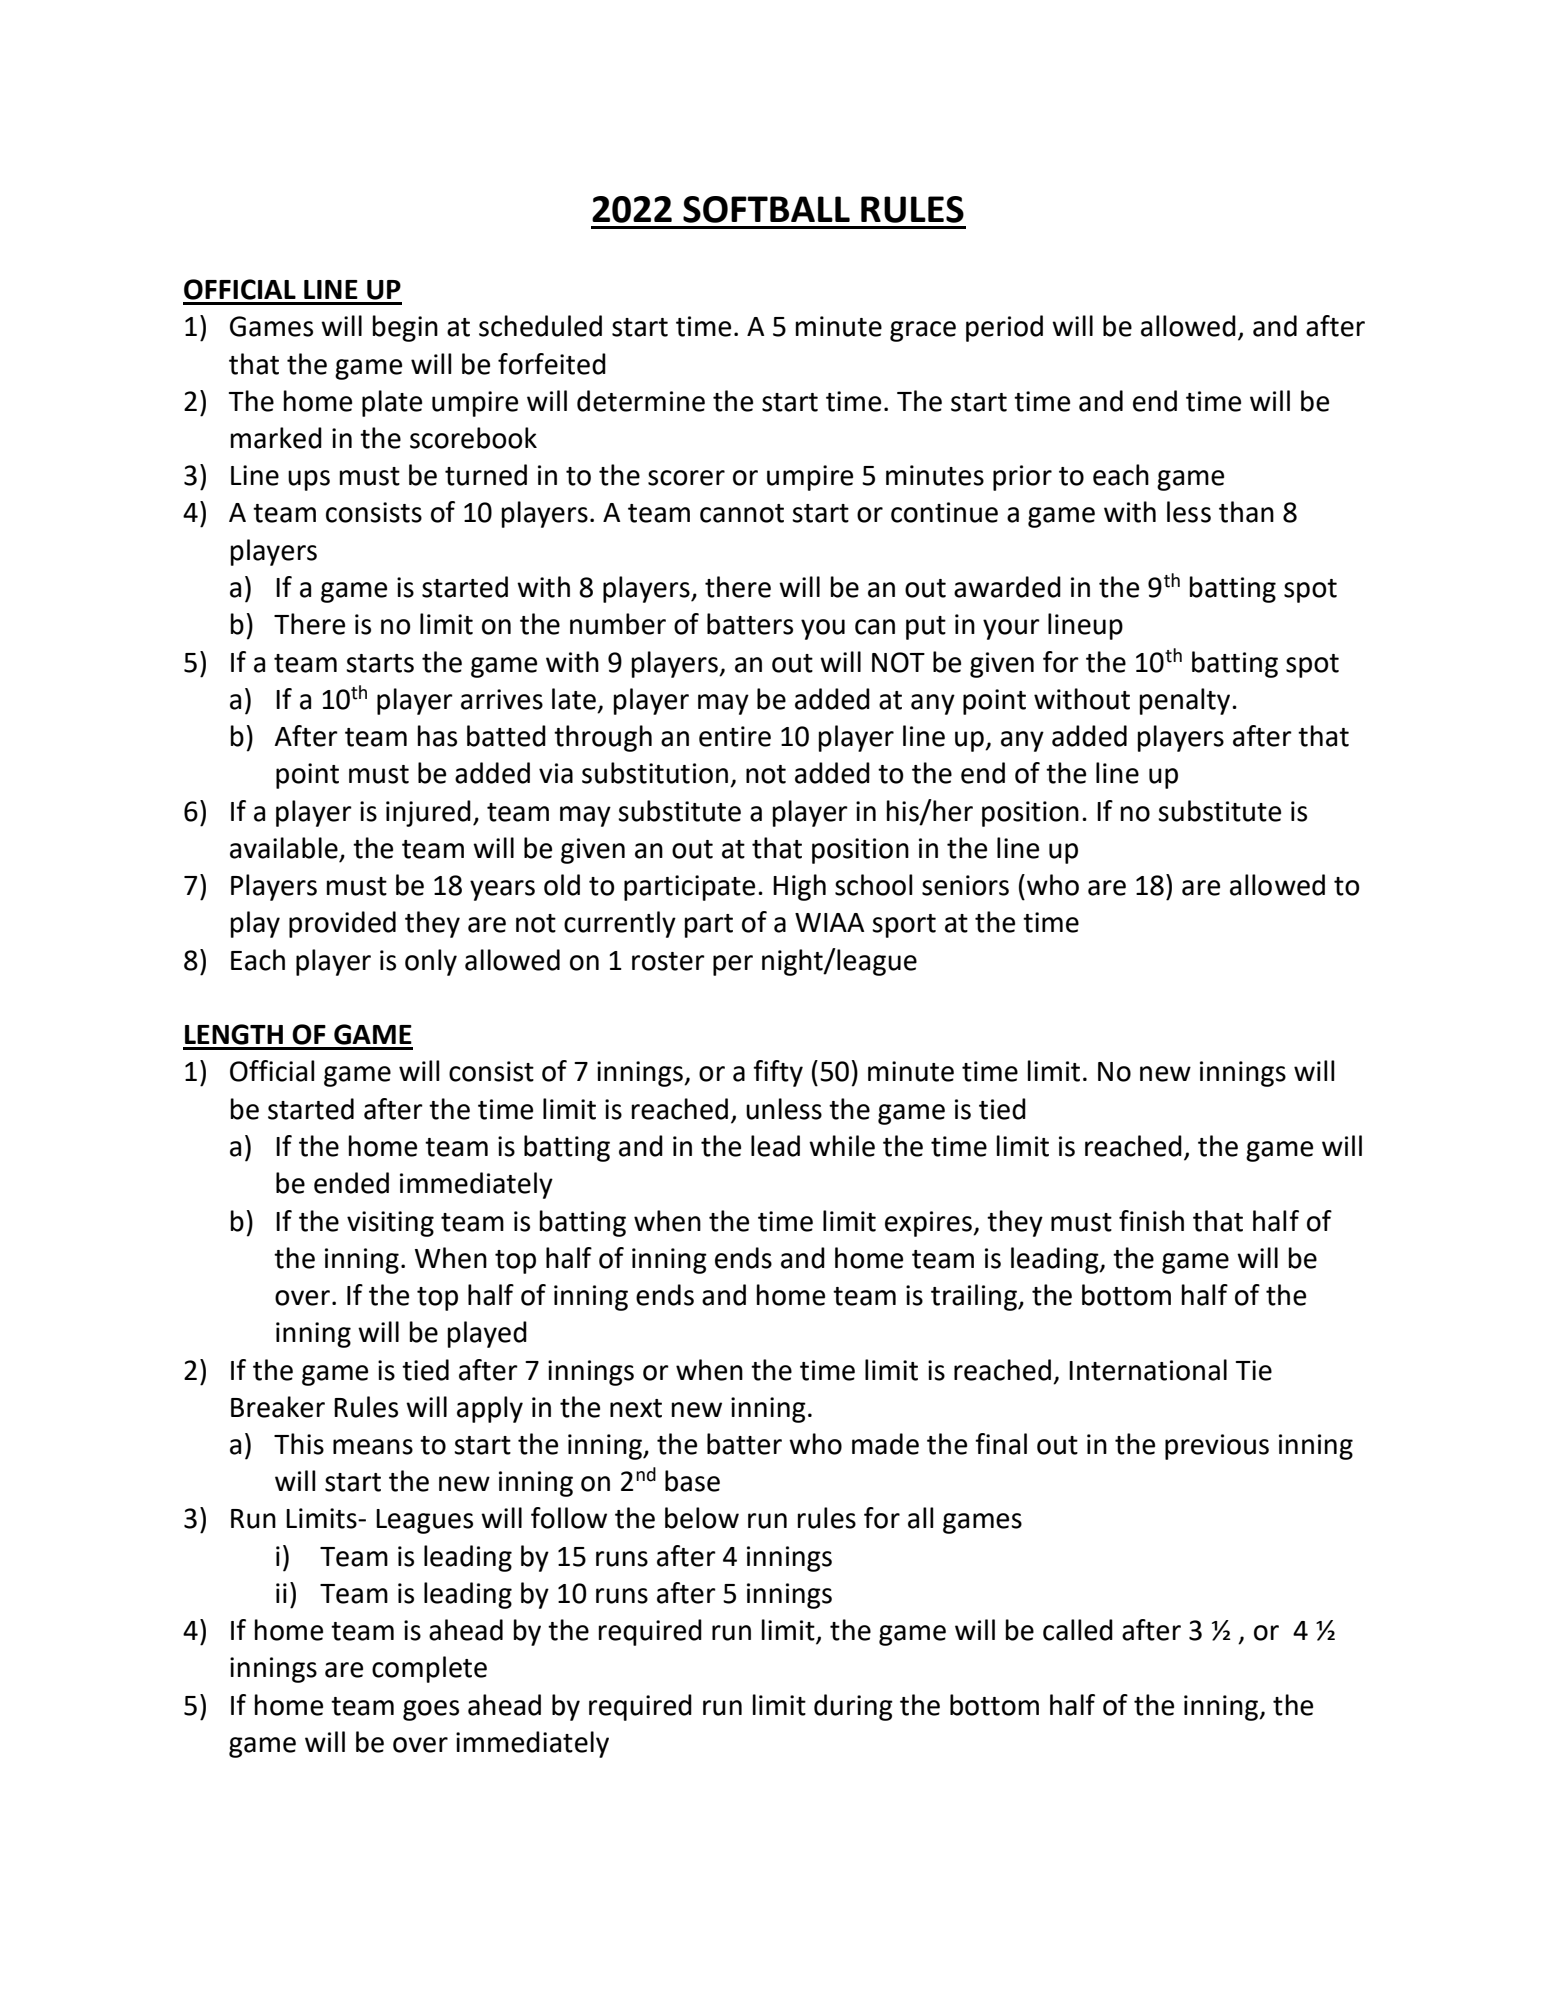 The image size is (1556, 2014). What do you see at coordinates (429, 1669) in the image?
I see `complete` at bounding box center [429, 1669].
